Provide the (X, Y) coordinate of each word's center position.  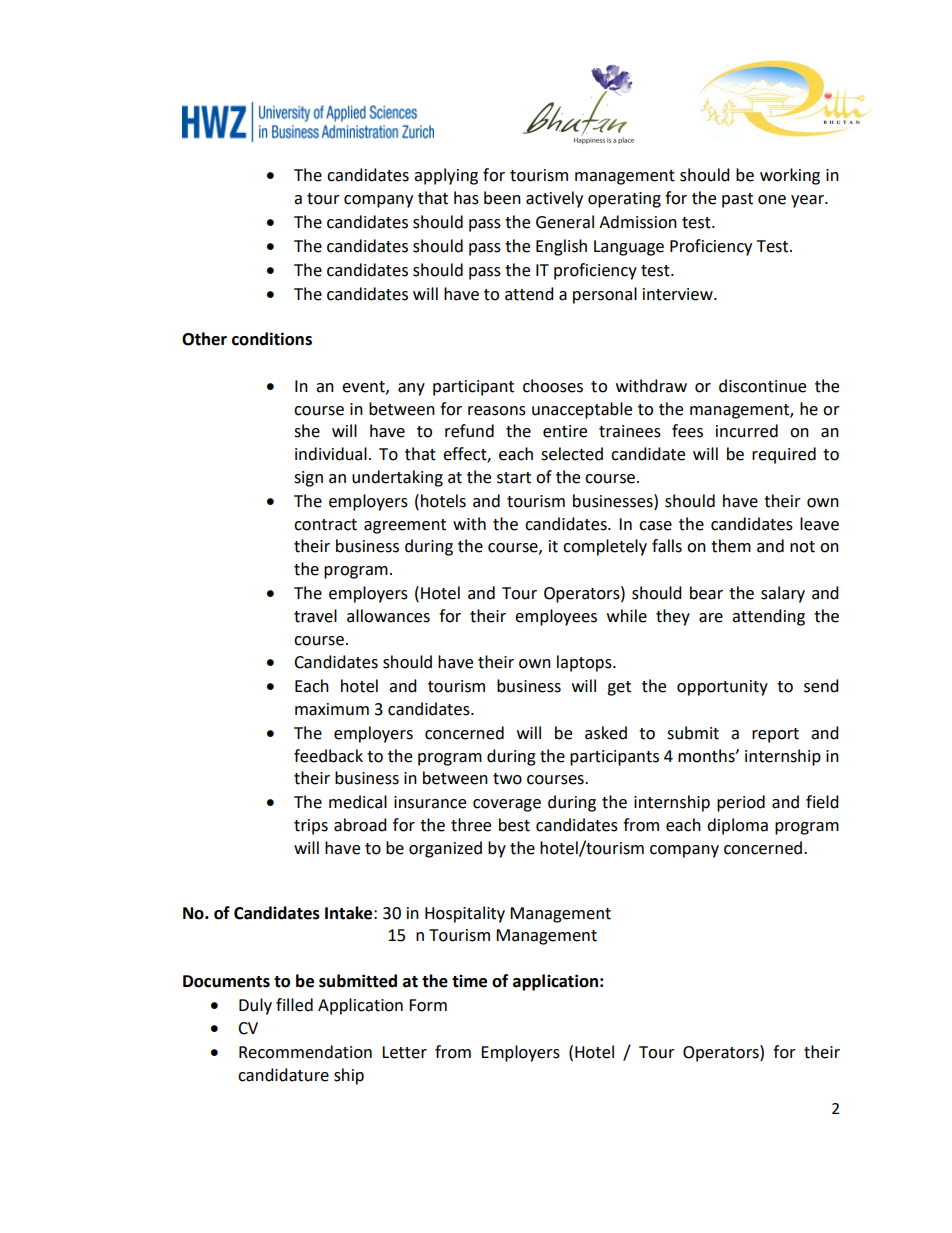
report (775, 735)
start (514, 478)
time (469, 981)
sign (308, 479)
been (502, 198)
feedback (328, 756)
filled (294, 1005)
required (784, 455)
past (737, 200)
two (507, 779)
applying (446, 176)
